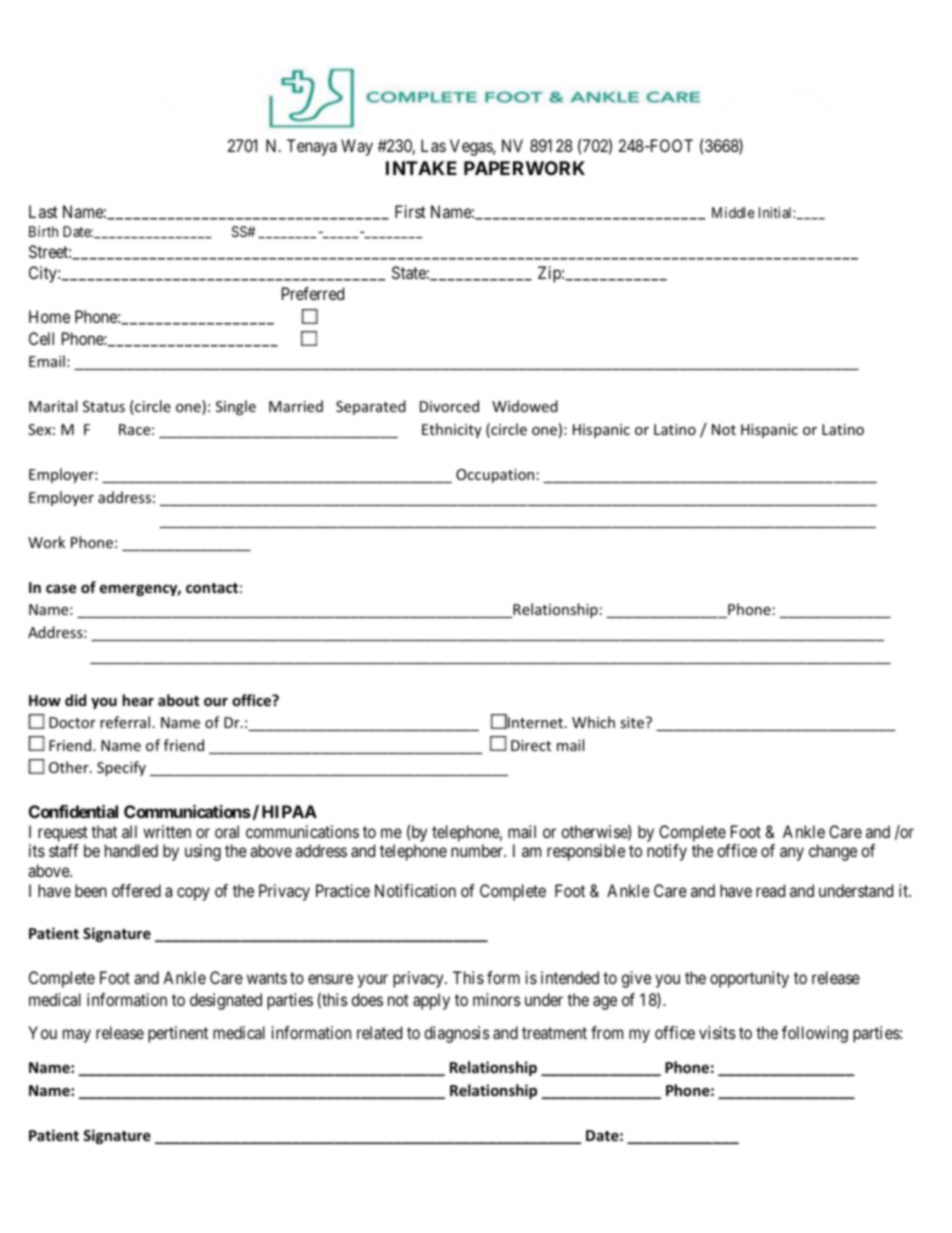  Describe the element at coordinates (733, 212) in the screenshot. I see `Middle` at that location.
